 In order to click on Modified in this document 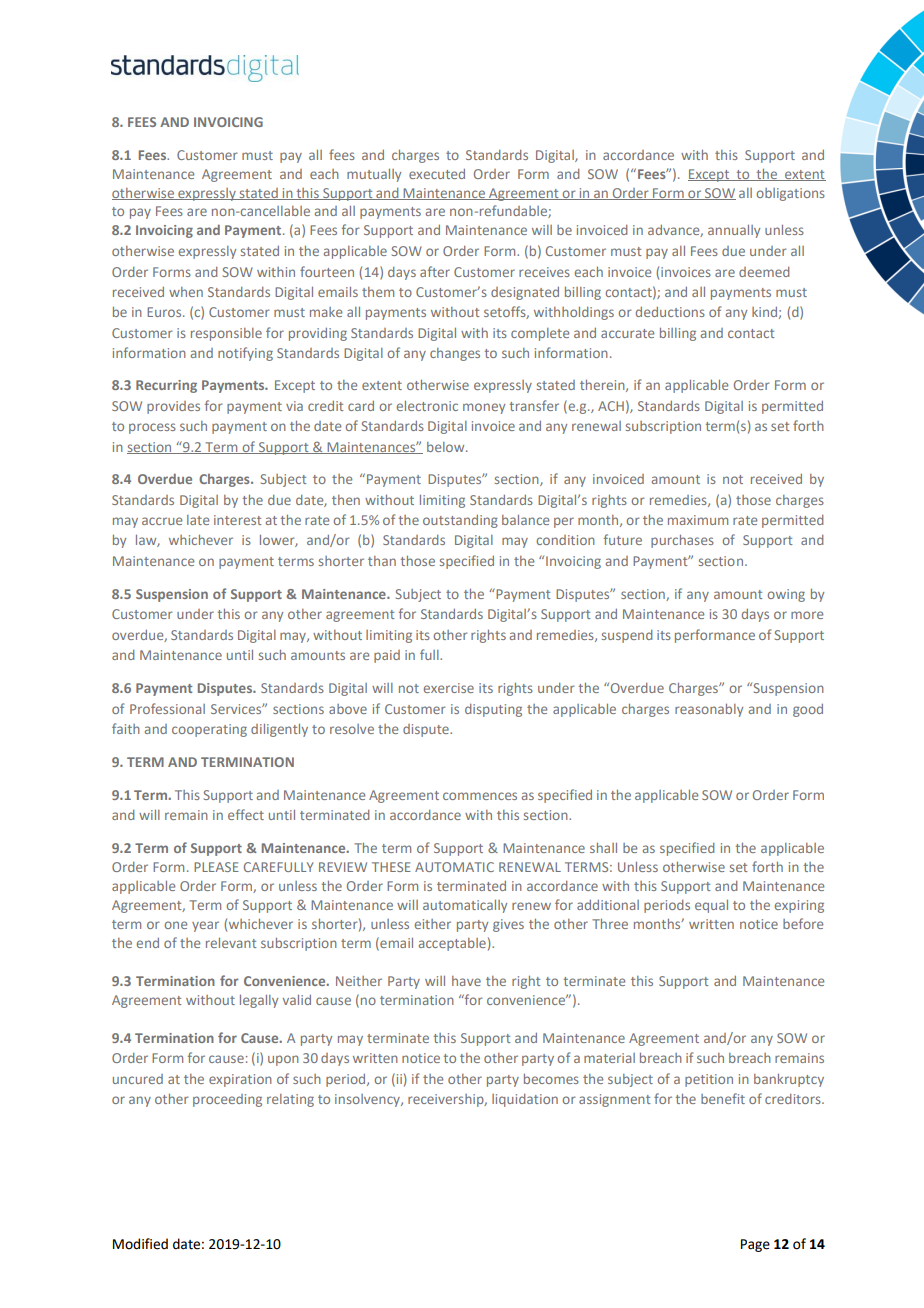, I will do `click(140, 1244)`.
